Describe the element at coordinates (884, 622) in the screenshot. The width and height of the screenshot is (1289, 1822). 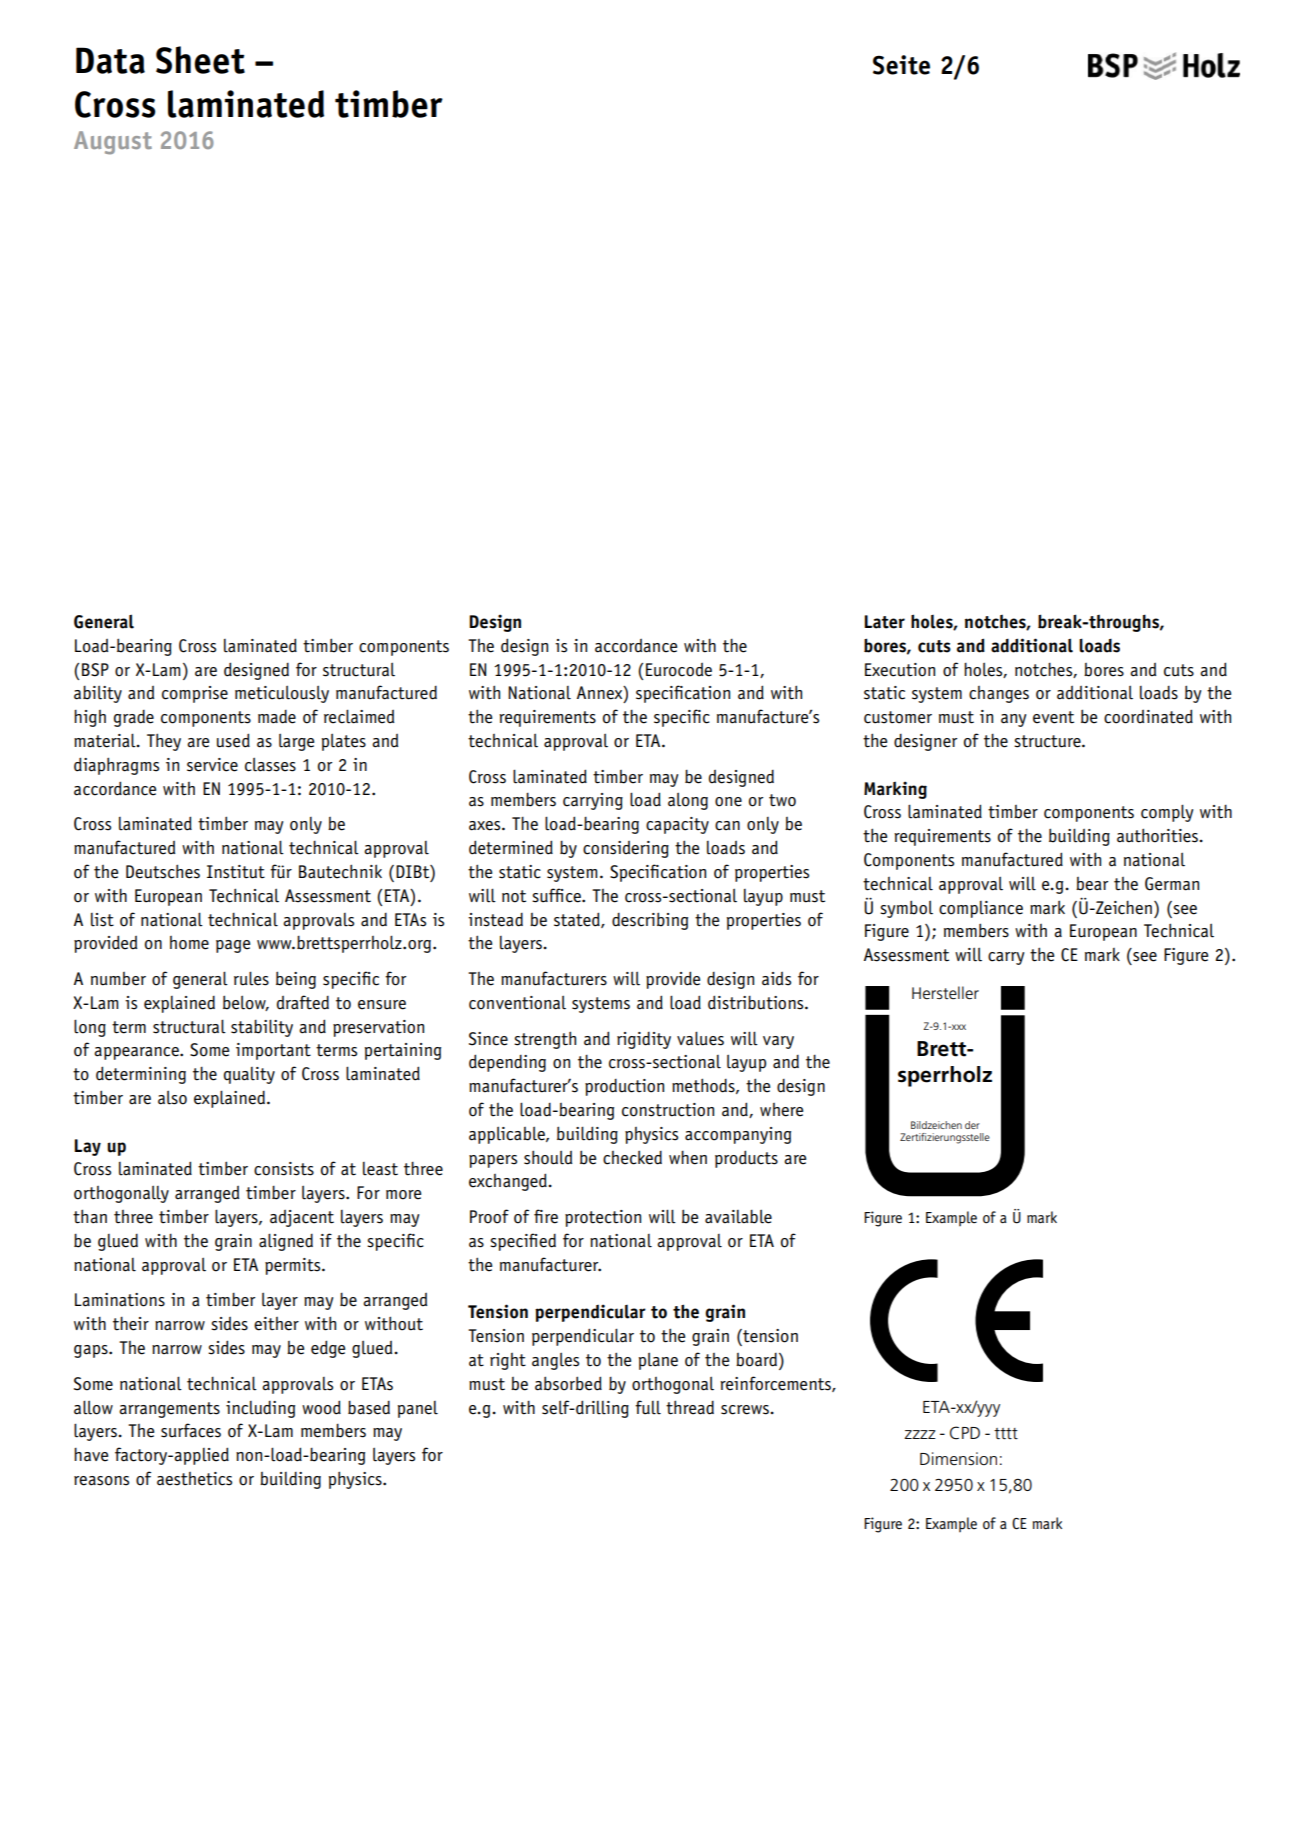
I see `Later` at that location.
